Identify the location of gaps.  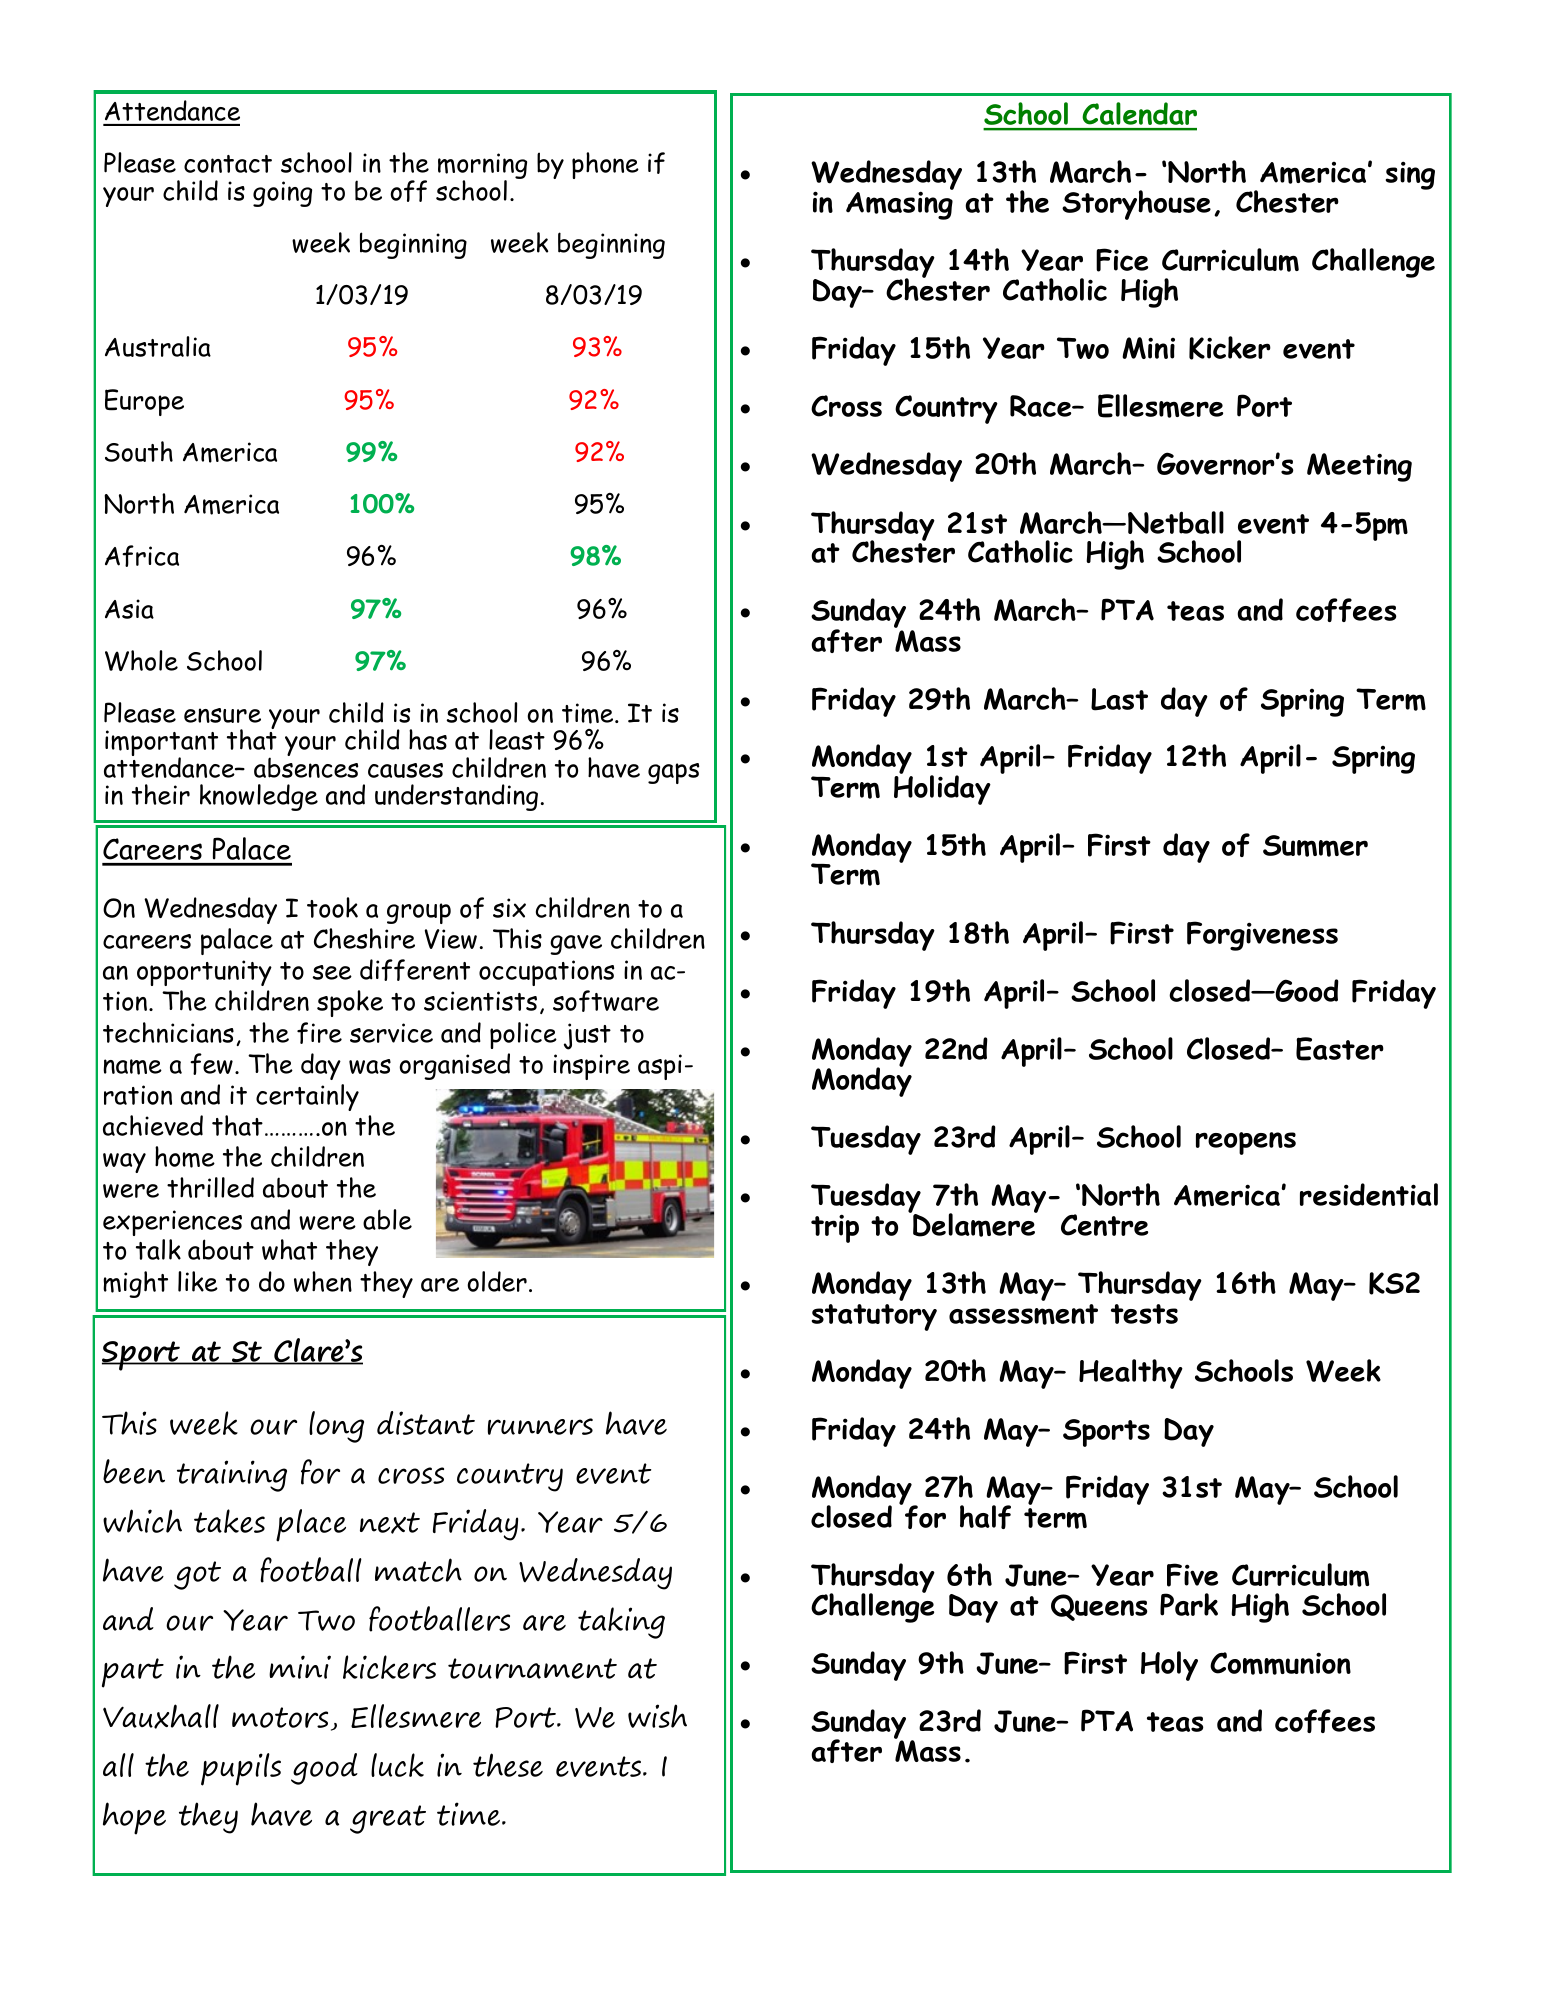
(673, 773).
